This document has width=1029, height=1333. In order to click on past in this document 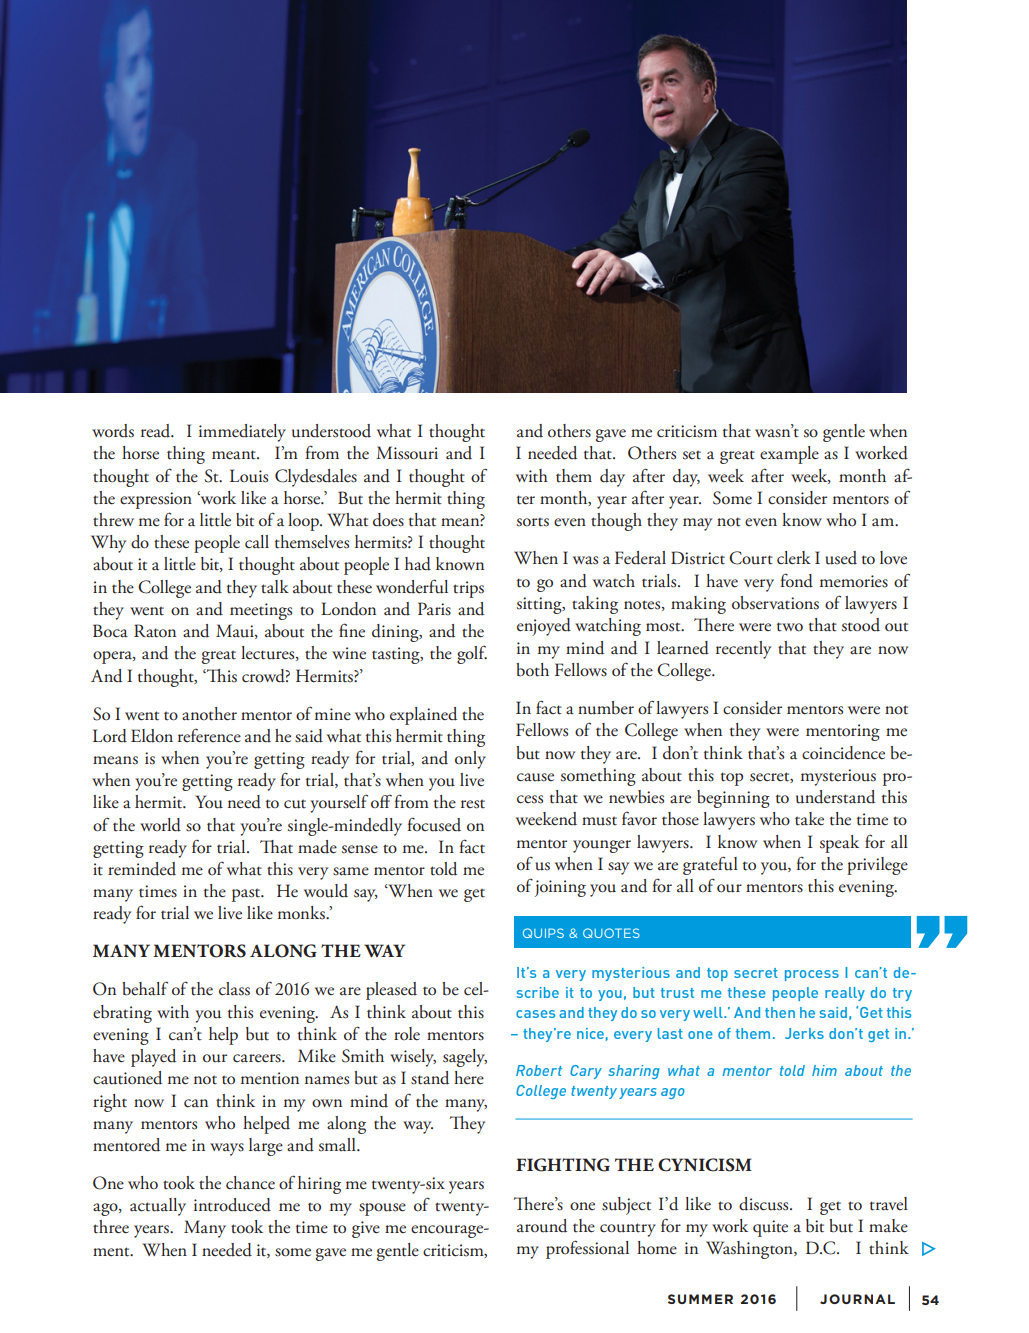, I will do `click(247, 895)`.
